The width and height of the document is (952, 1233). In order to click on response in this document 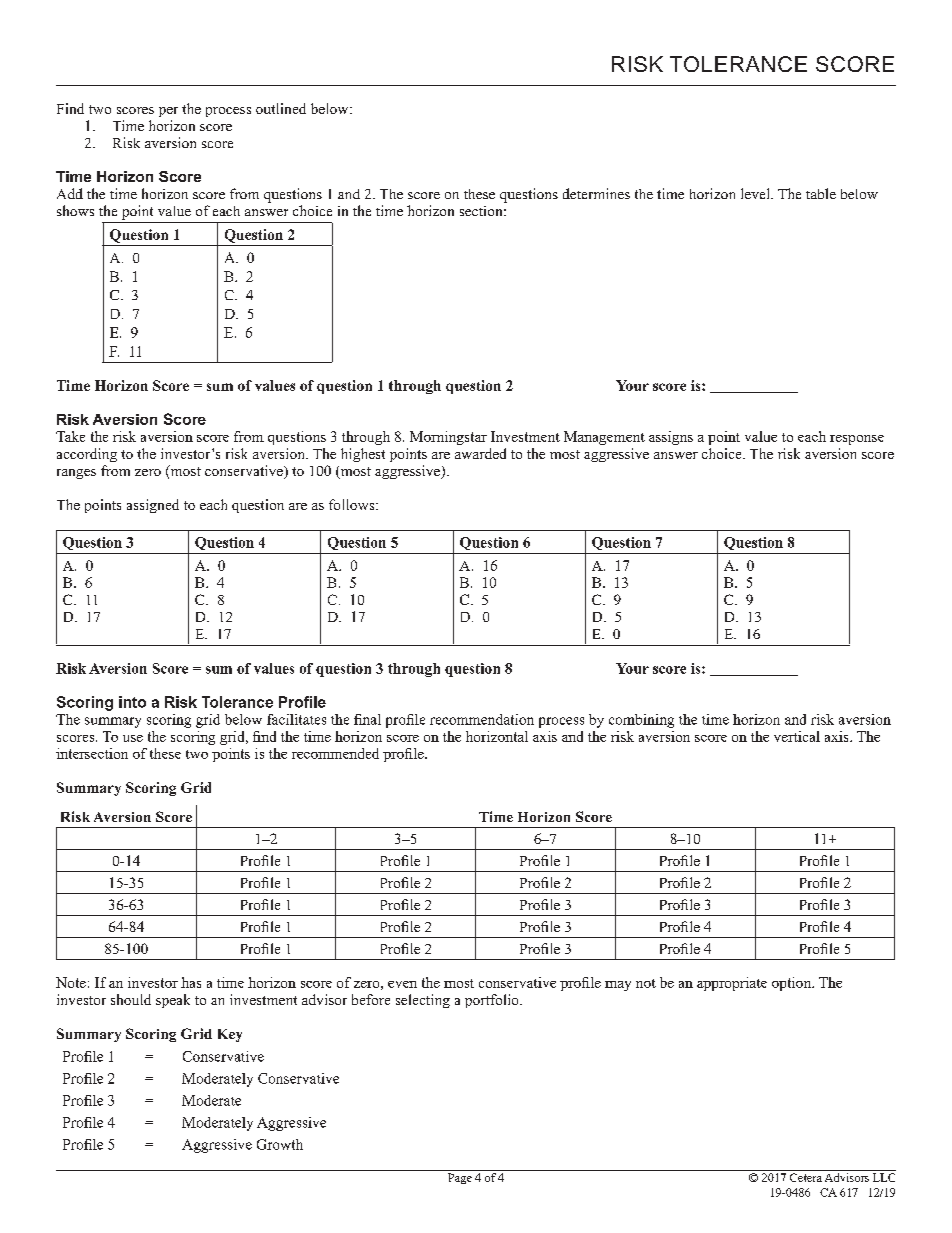, I will do `click(857, 440)`.
